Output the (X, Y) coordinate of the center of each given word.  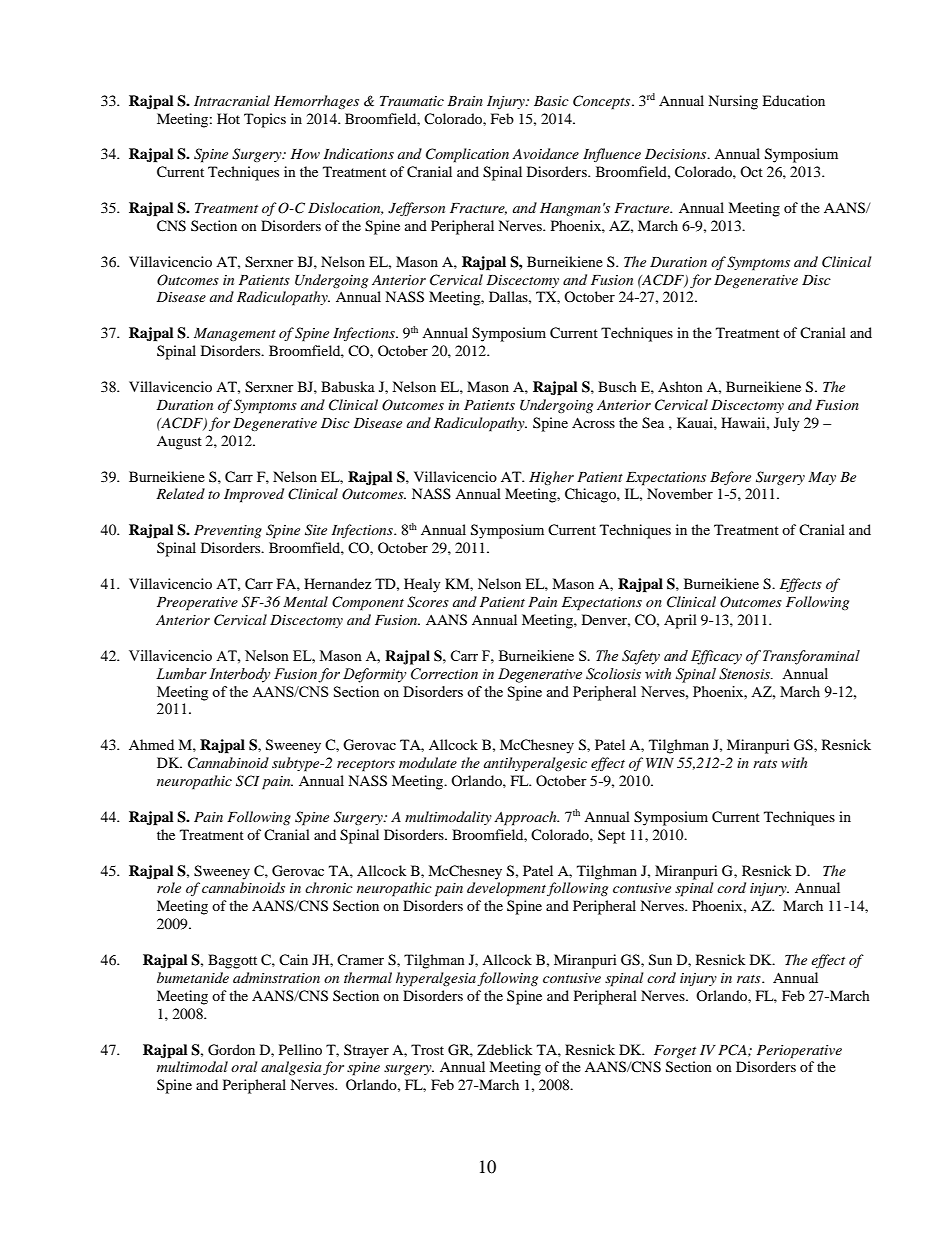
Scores (428, 602)
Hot (228, 118)
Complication (467, 155)
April (680, 621)
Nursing (733, 102)
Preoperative (197, 604)
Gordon (231, 1050)
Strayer (366, 1051)
